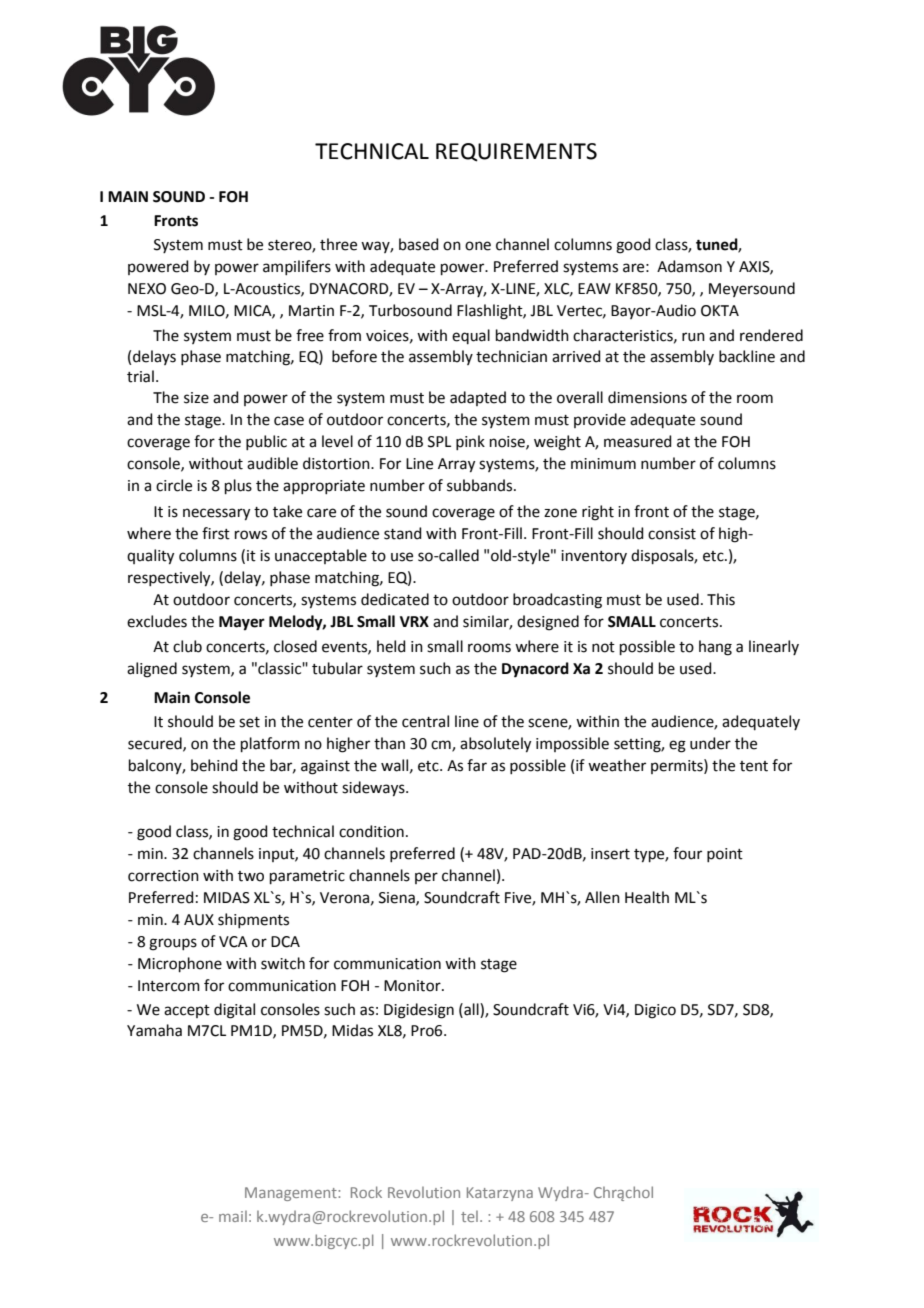 This screenshot has width=924, height=1308. What do you see at coordinates (425, 721) in the screenshot?
I see `central` at bounding box center [425, 721].
